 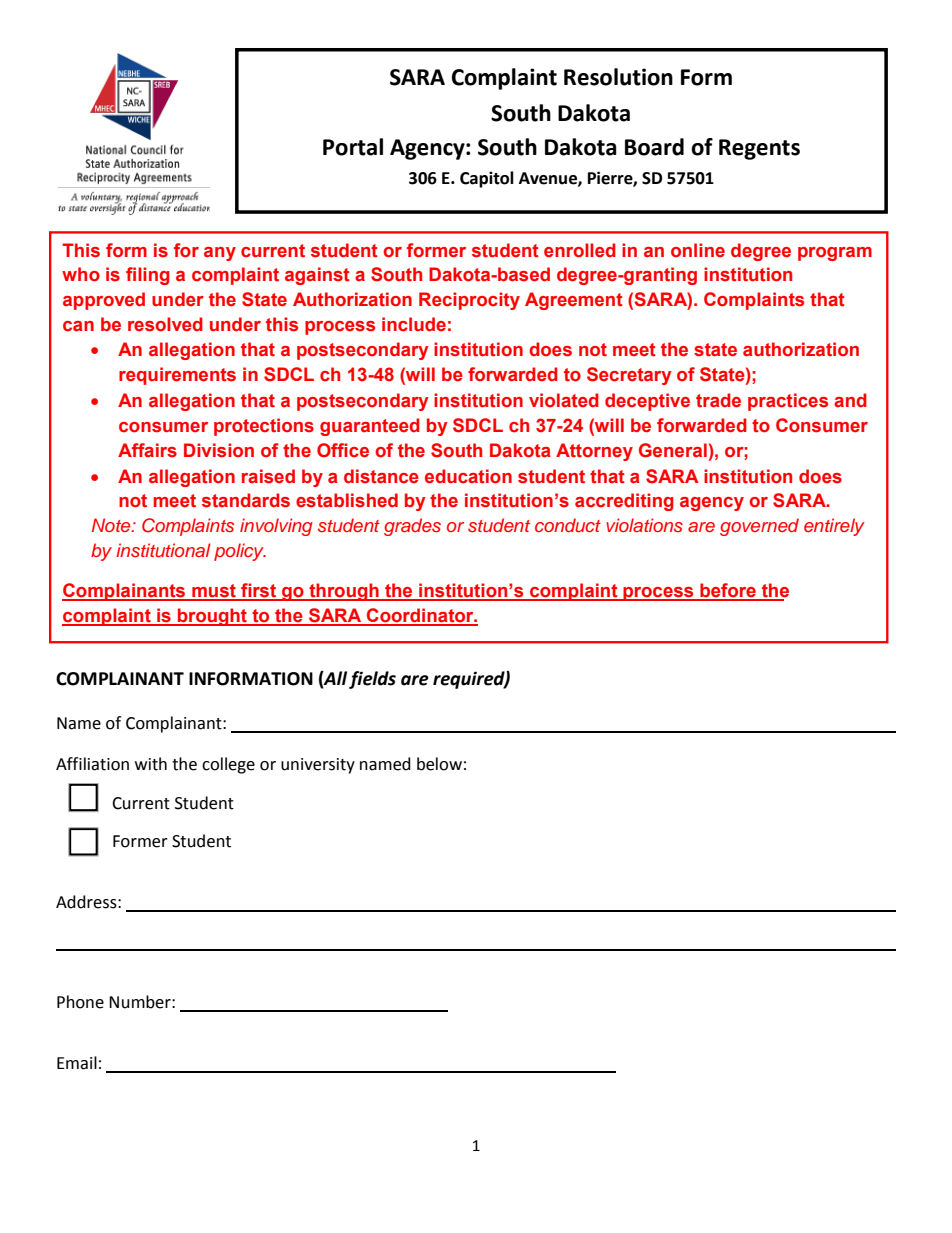 I want to click on Email, so click(x=77, y=1063).
